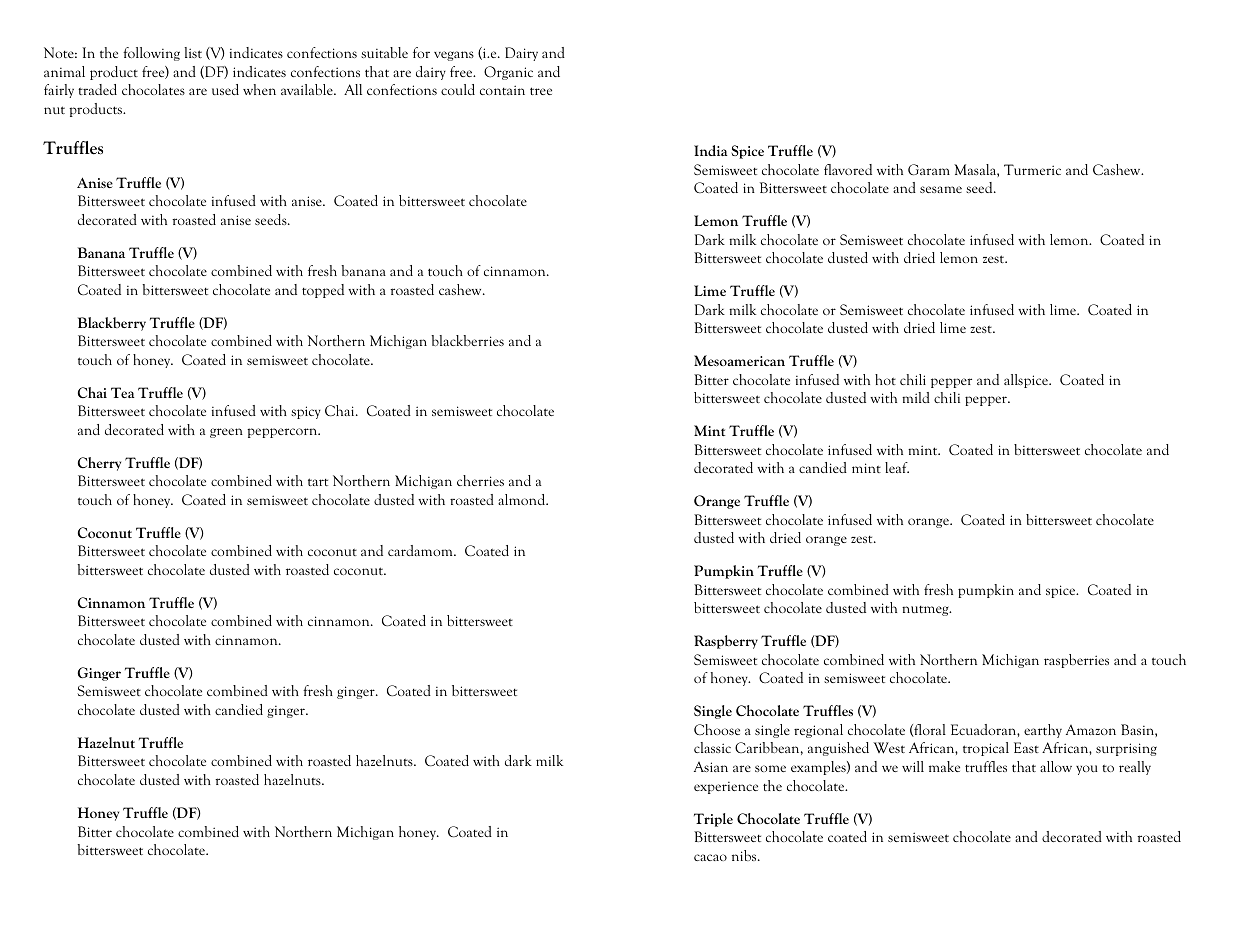 The width and height of the document is (1233, 952). What do you see at coordinates (885, 379) in the document?
I see `hot` at bounding box center [885, 379].
